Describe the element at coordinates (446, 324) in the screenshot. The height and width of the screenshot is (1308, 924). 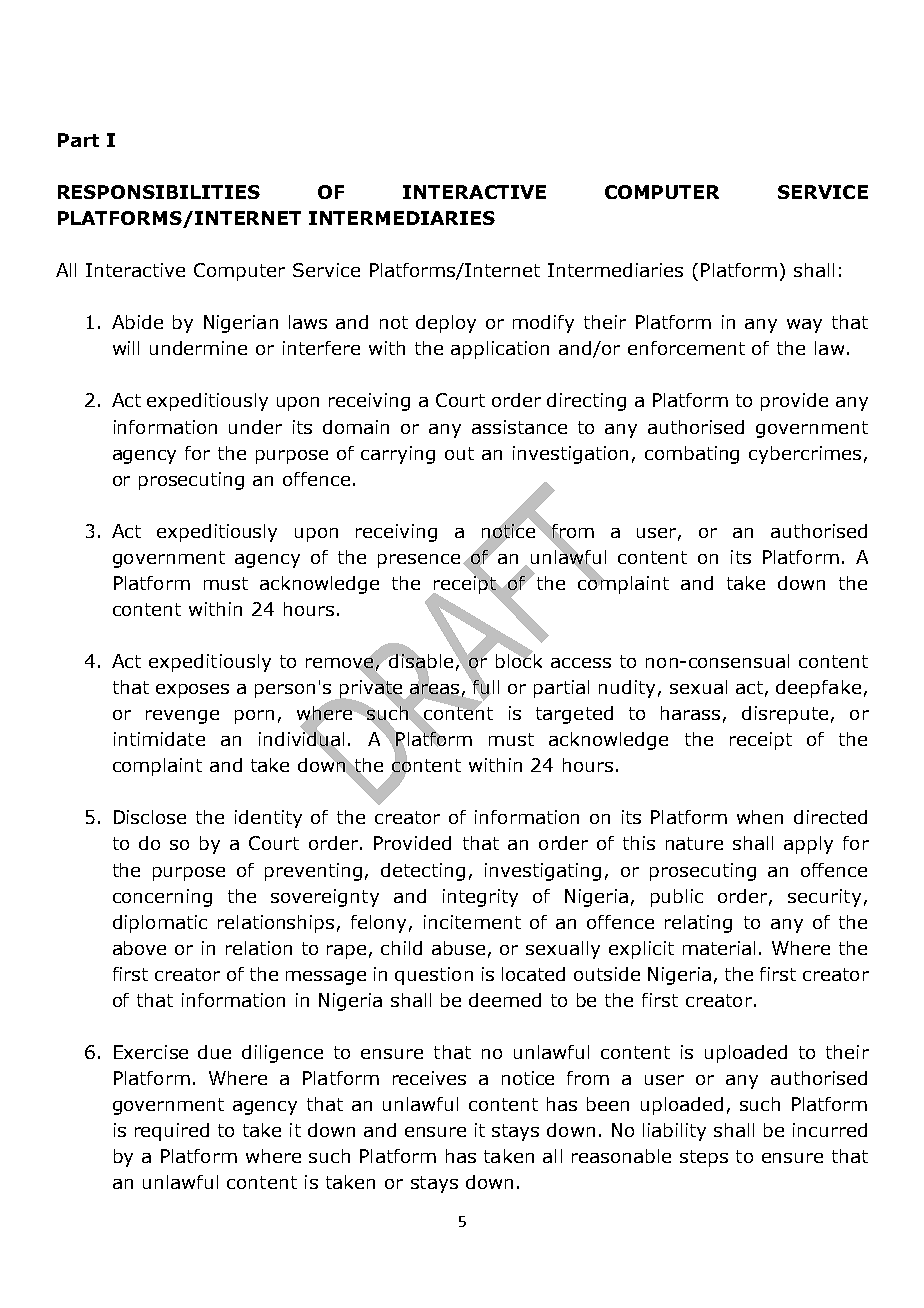
I see `deploy` at that location.
